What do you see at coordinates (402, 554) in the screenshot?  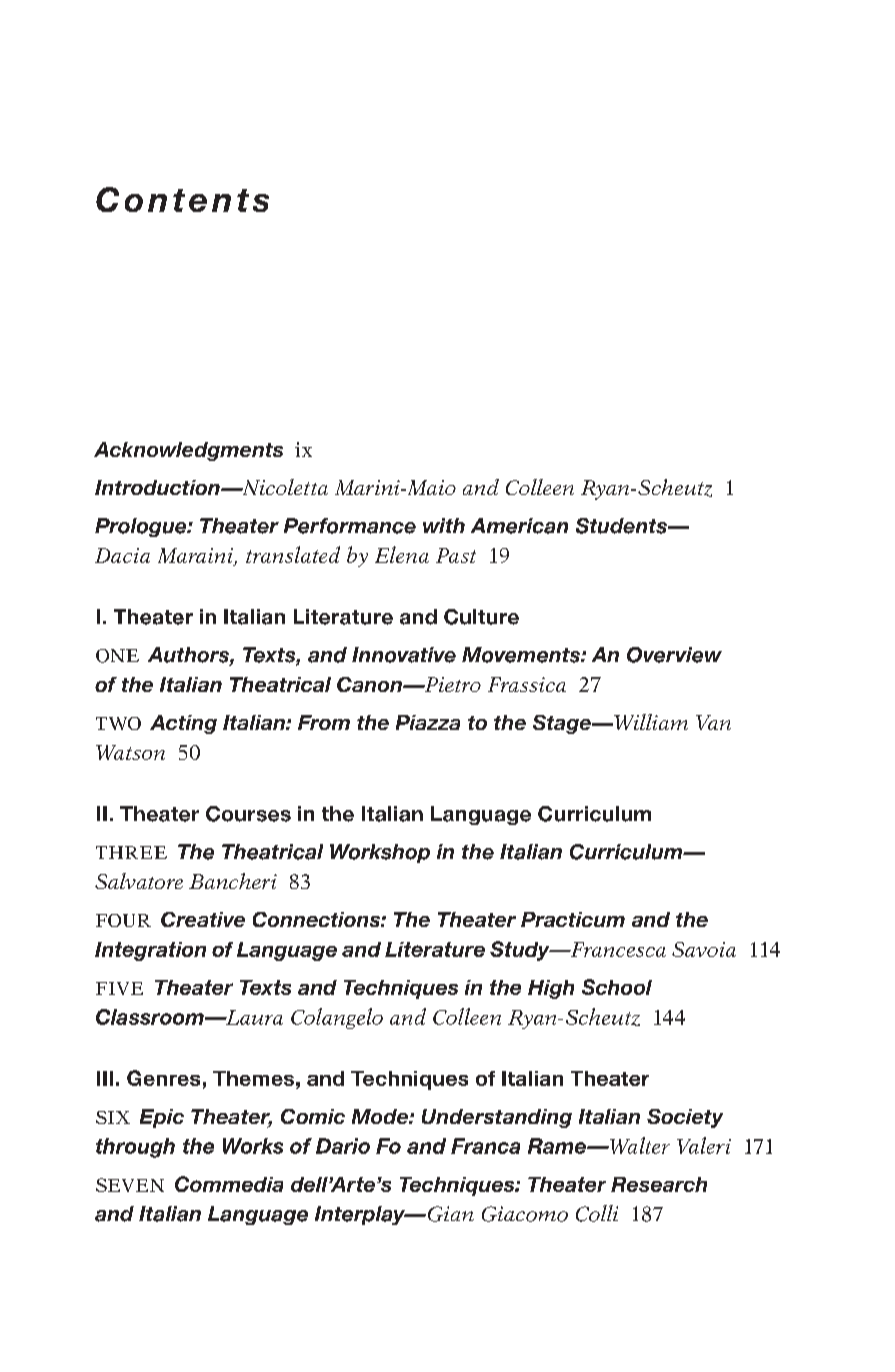 I see `Elena` at bounding box center [402, 554].
